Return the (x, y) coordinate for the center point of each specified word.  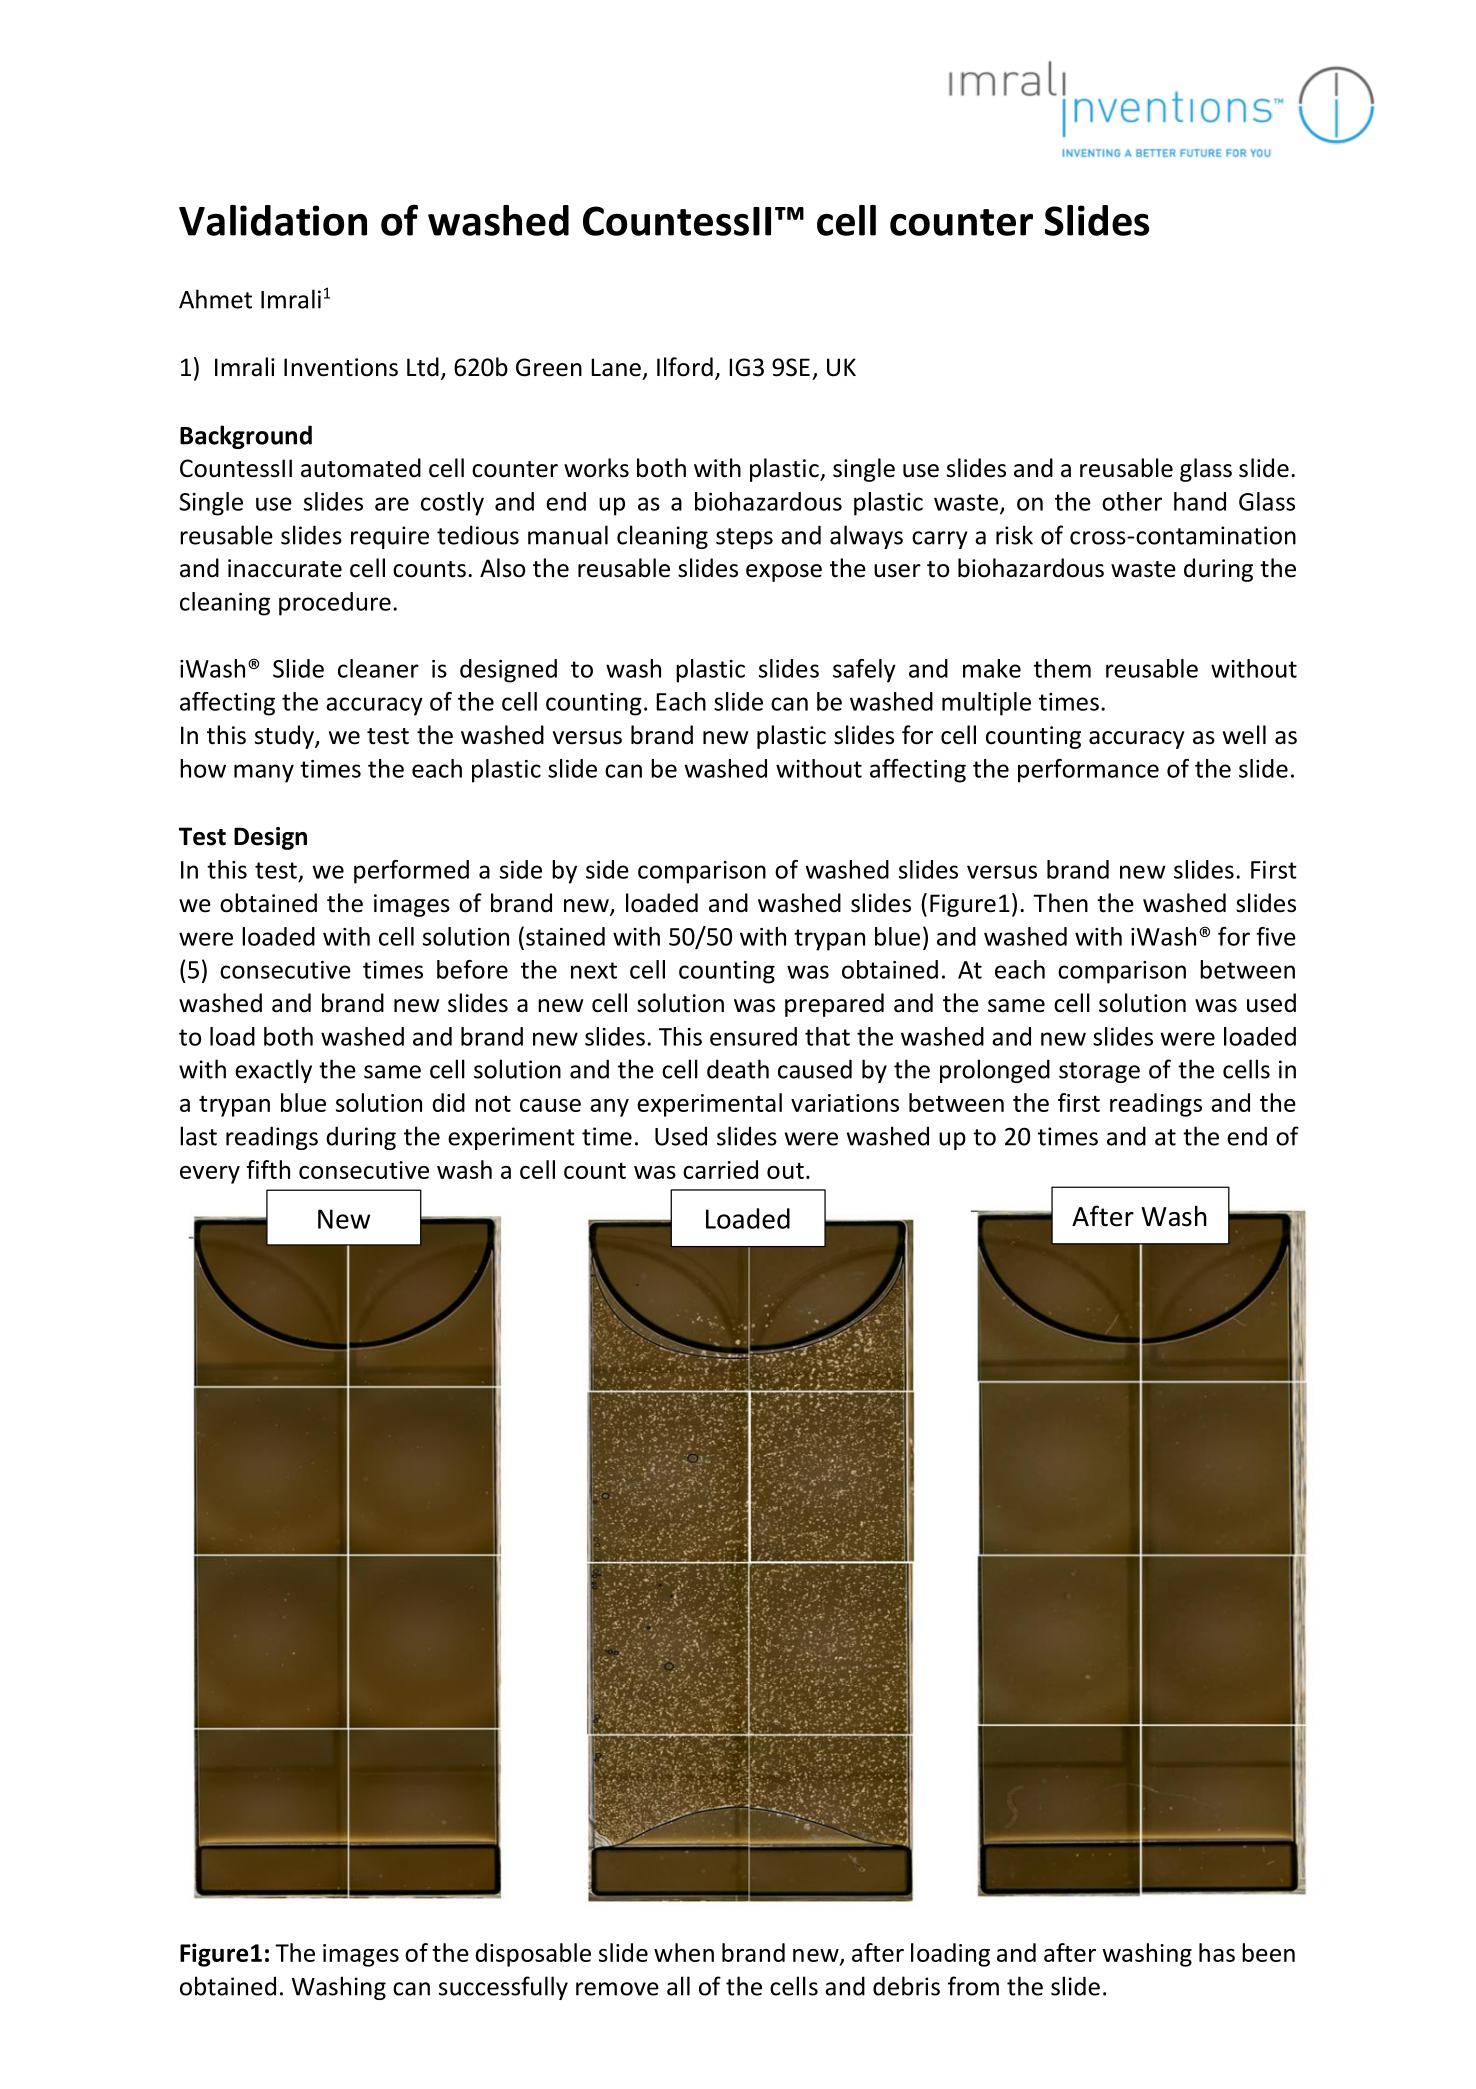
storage (1099, 1072)
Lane (616, 367)
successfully (503, 1988)
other (1132, 501)
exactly (273, 1071)
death (738, 1069)
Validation (273, 220)
